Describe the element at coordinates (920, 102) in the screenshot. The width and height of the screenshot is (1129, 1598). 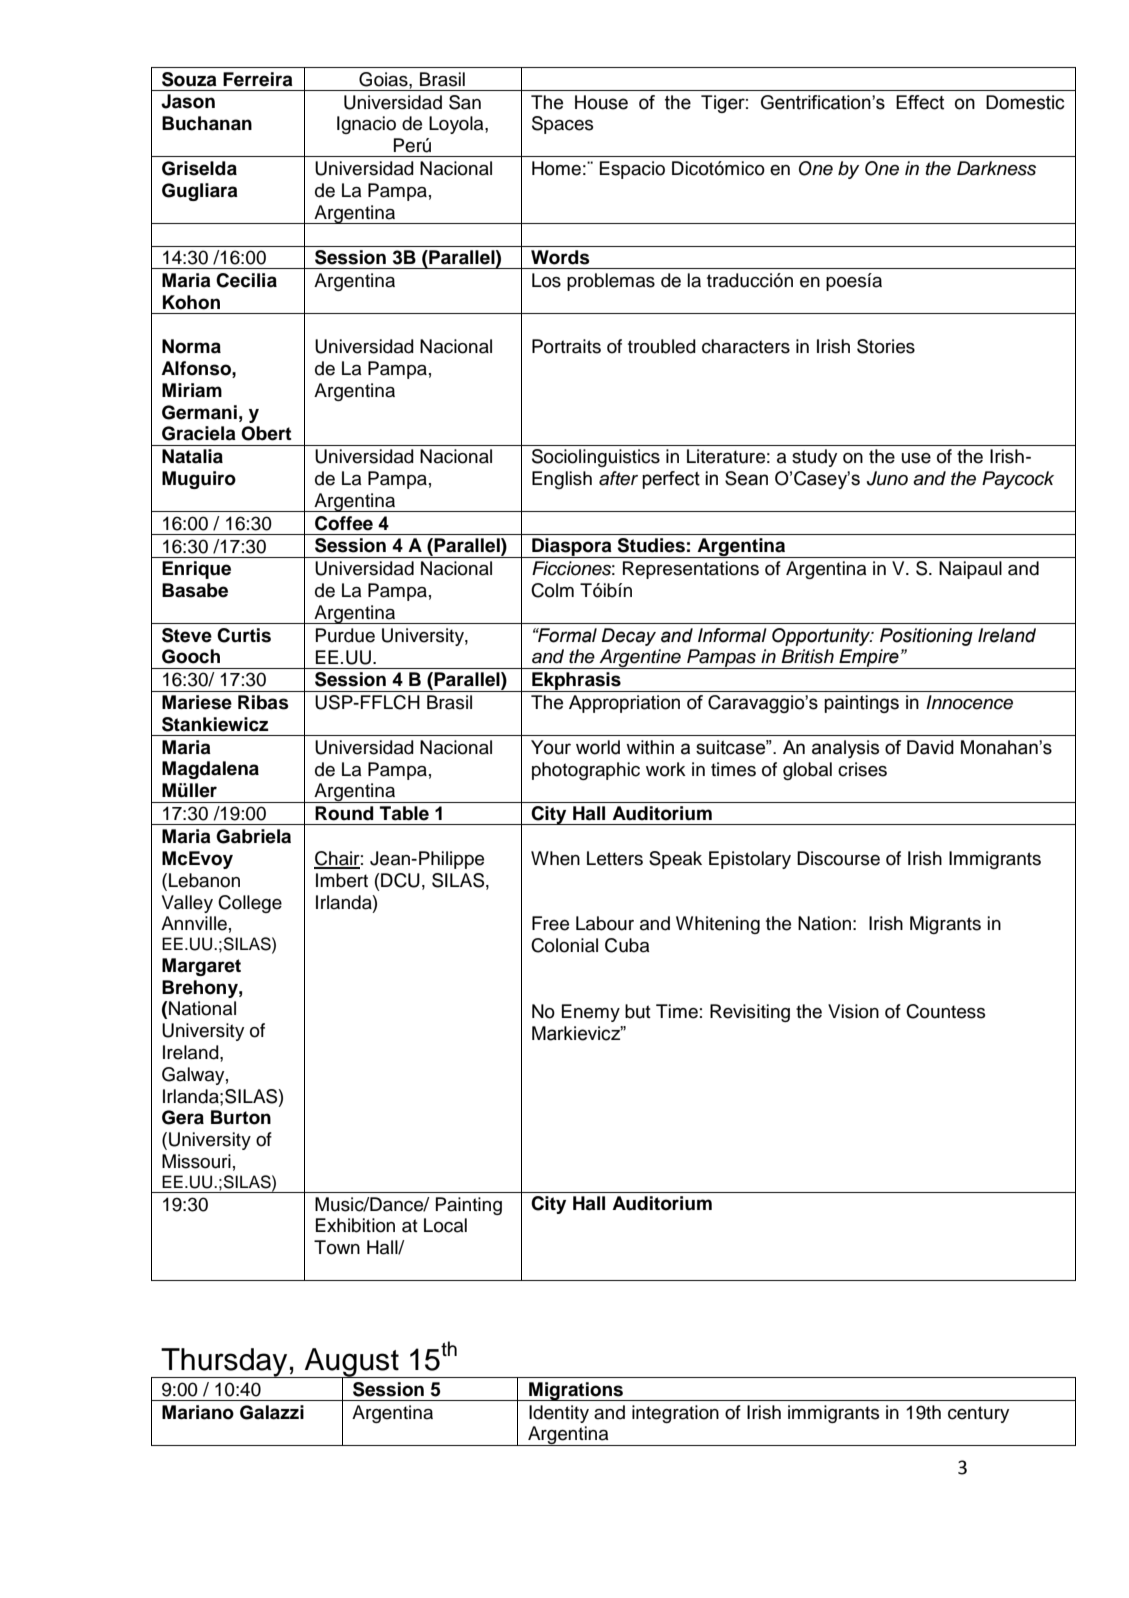
I see `Effect` at that location.
